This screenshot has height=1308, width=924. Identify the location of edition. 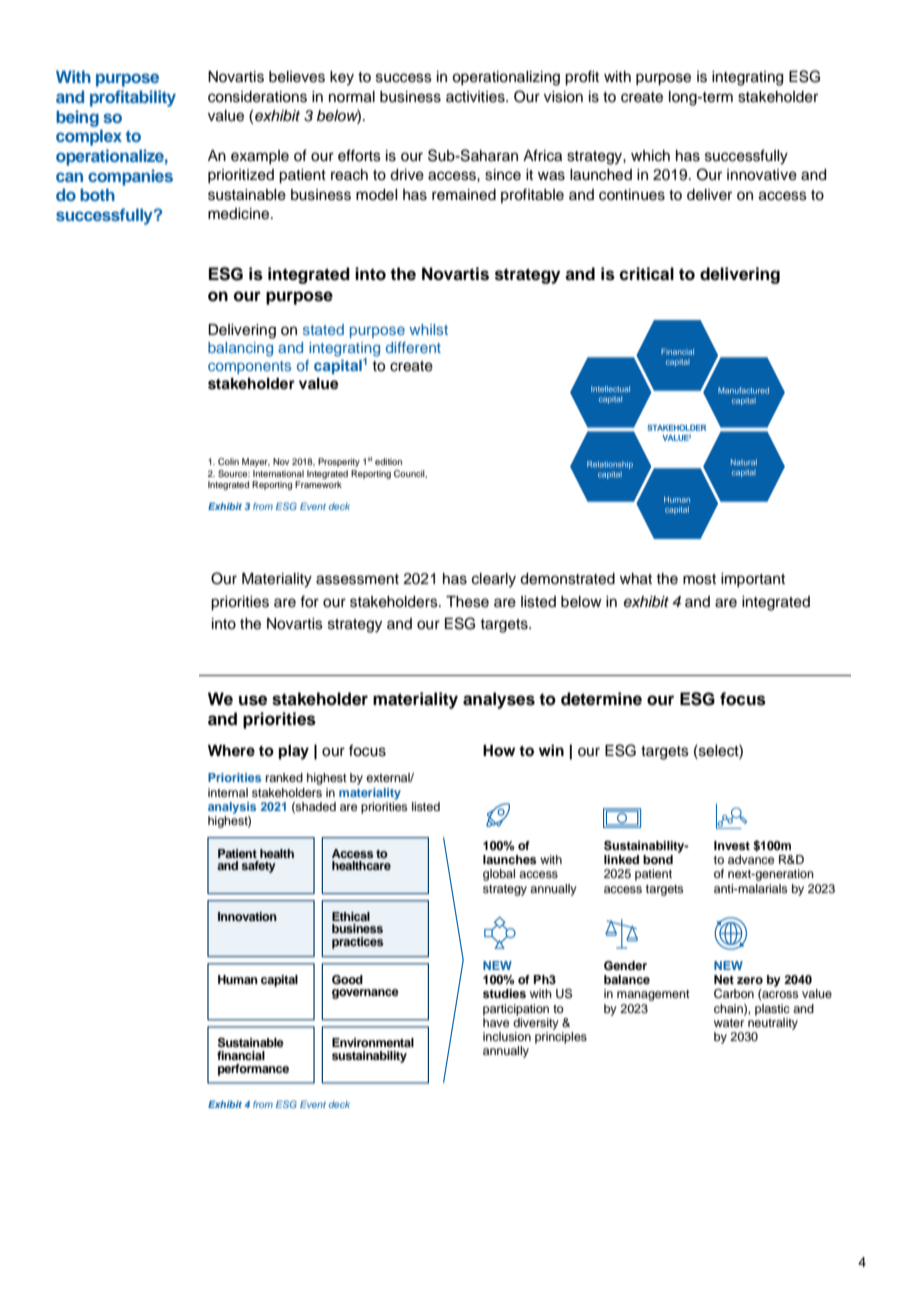
(388, 461).
